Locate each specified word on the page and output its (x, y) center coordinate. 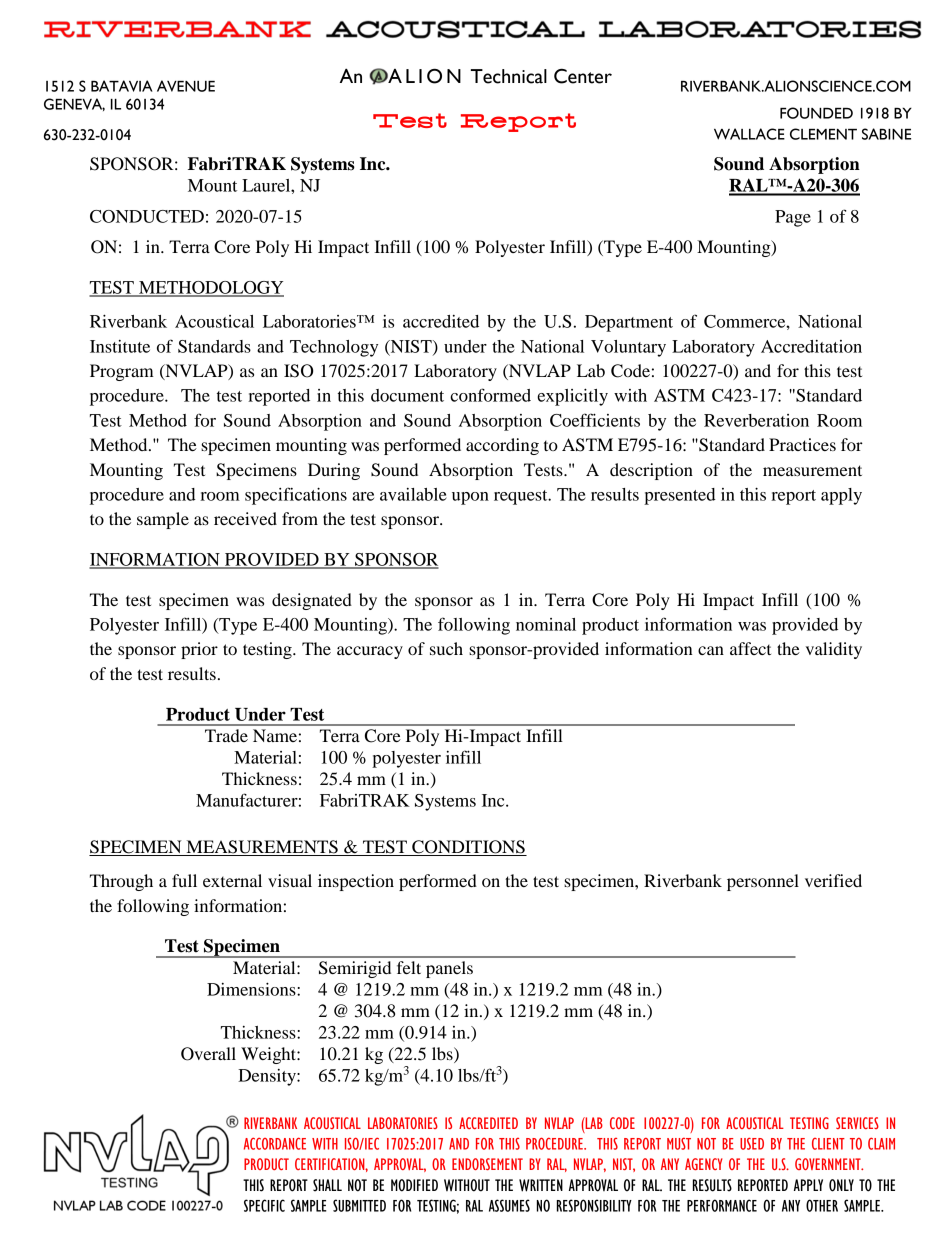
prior (199, 650)
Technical (509, 76)
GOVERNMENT (829, 1164)
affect (750, 648)
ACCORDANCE (275, 1143)
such (446, 648)
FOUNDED (816, 113)
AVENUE (186, 86)
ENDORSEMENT (487, 1164)
